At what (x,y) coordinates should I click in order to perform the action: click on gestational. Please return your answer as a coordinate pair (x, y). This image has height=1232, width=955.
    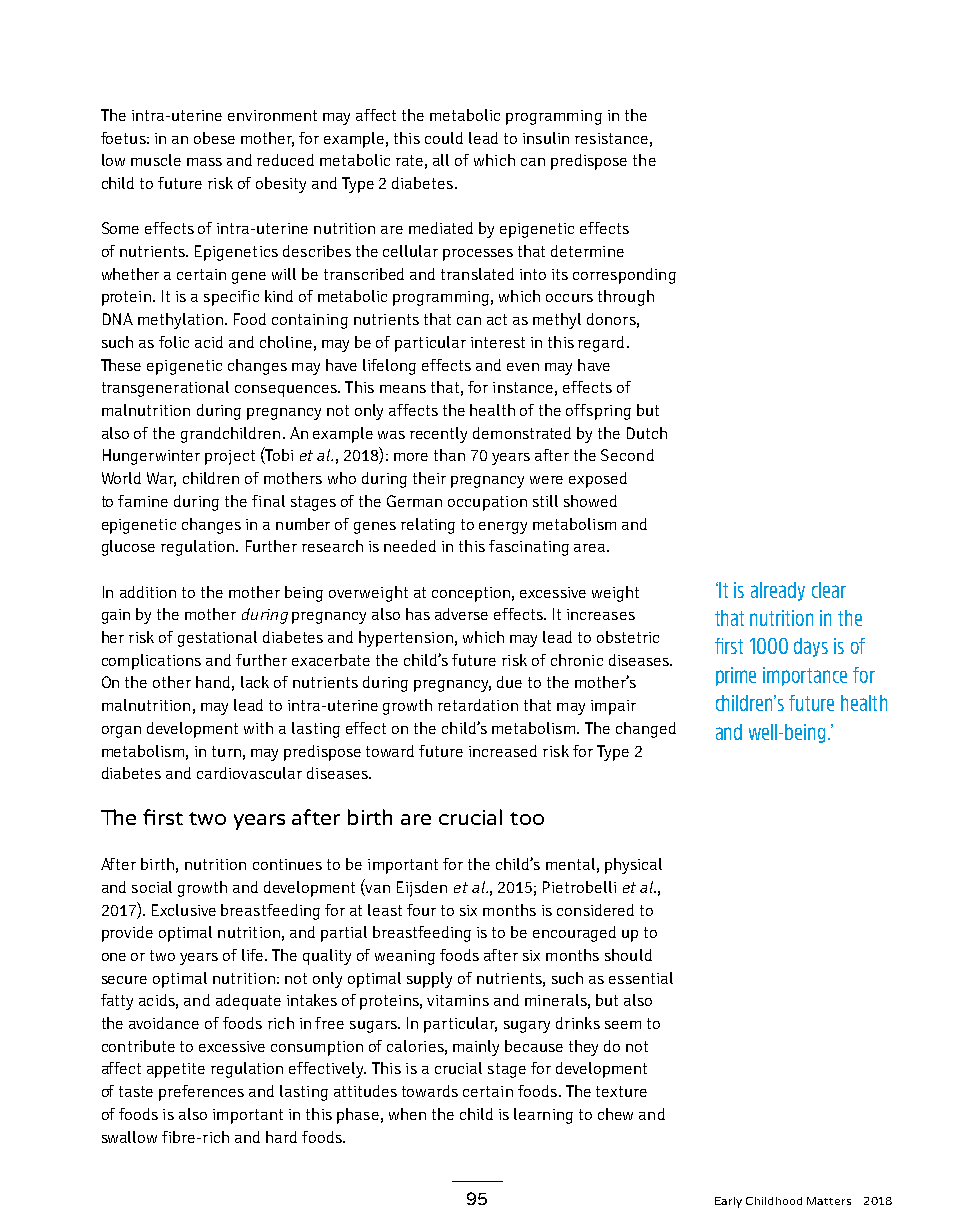
    Looking at the image, I should click on (217, 639).
